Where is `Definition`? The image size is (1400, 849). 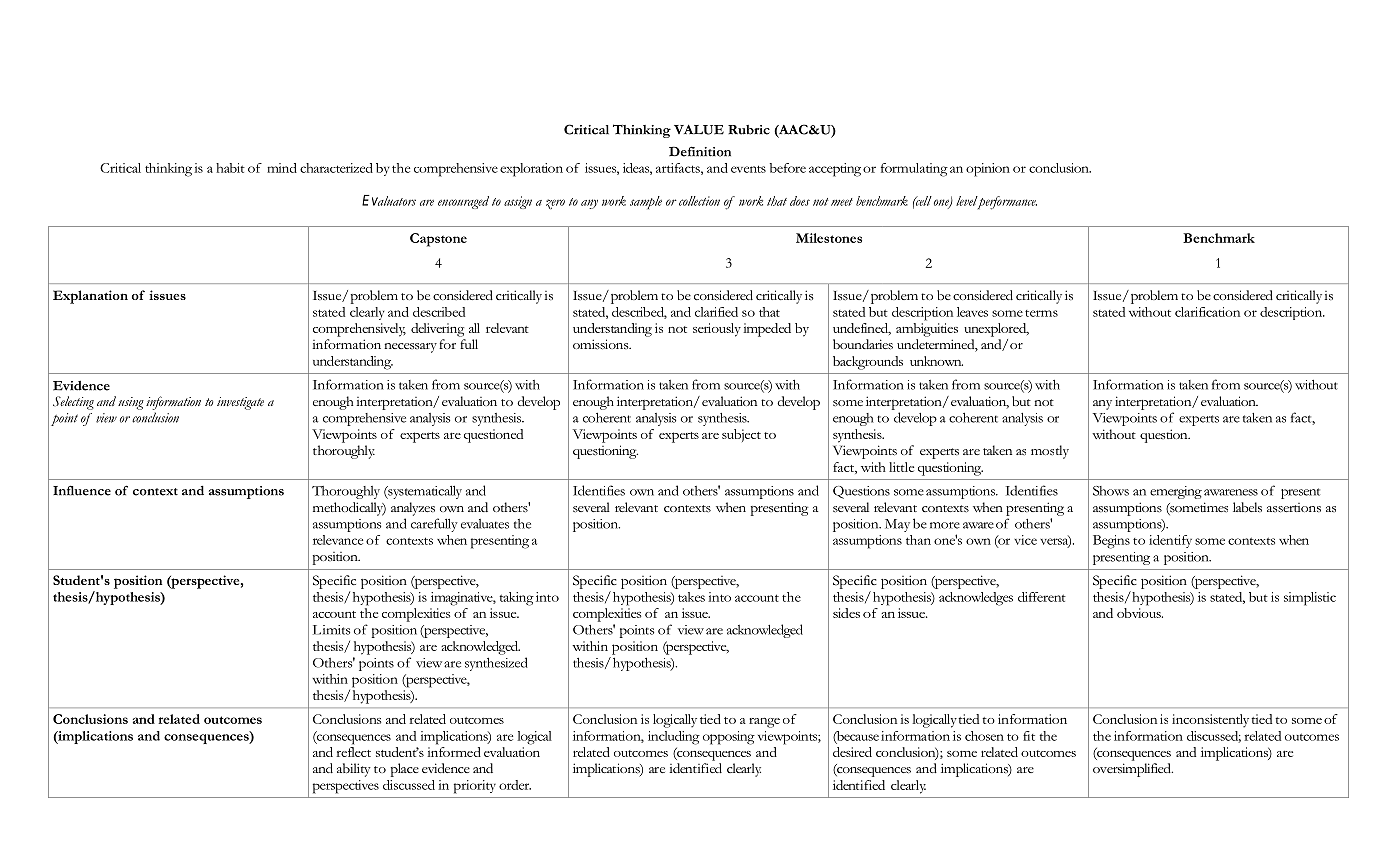 Definition is located at coordinates (700, 151).
